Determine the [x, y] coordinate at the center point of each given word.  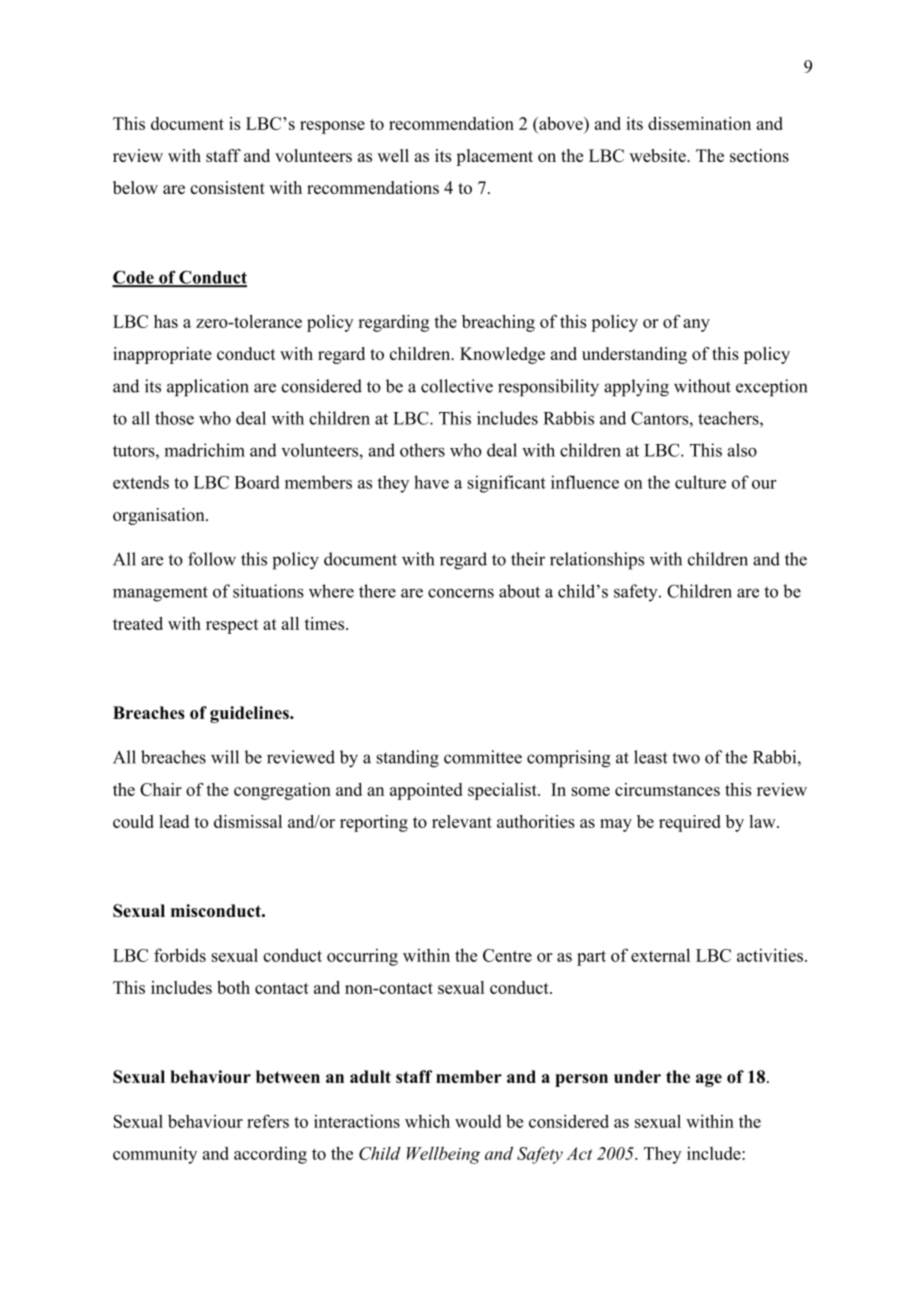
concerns [461, 593]
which [427, 1121]
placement [494, 157]
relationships [597, 561]
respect [232, 626]
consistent [227, 187]
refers [268, 1121]
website [658, 155]
